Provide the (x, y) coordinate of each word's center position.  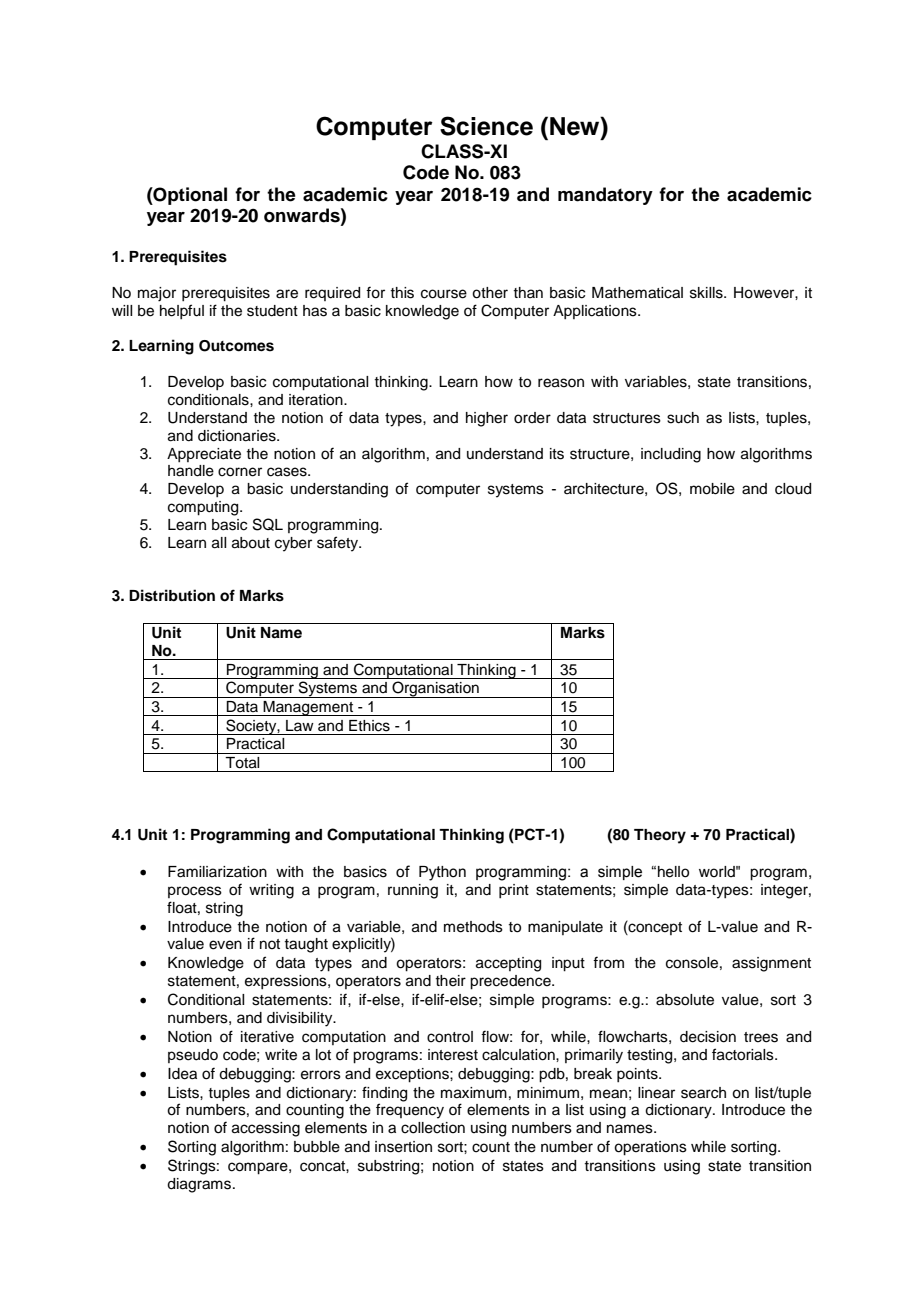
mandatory (605, 196)
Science (486, 126)
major (157, 294)
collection (433, 1128)
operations (650, 1148)
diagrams (200, 1185)
